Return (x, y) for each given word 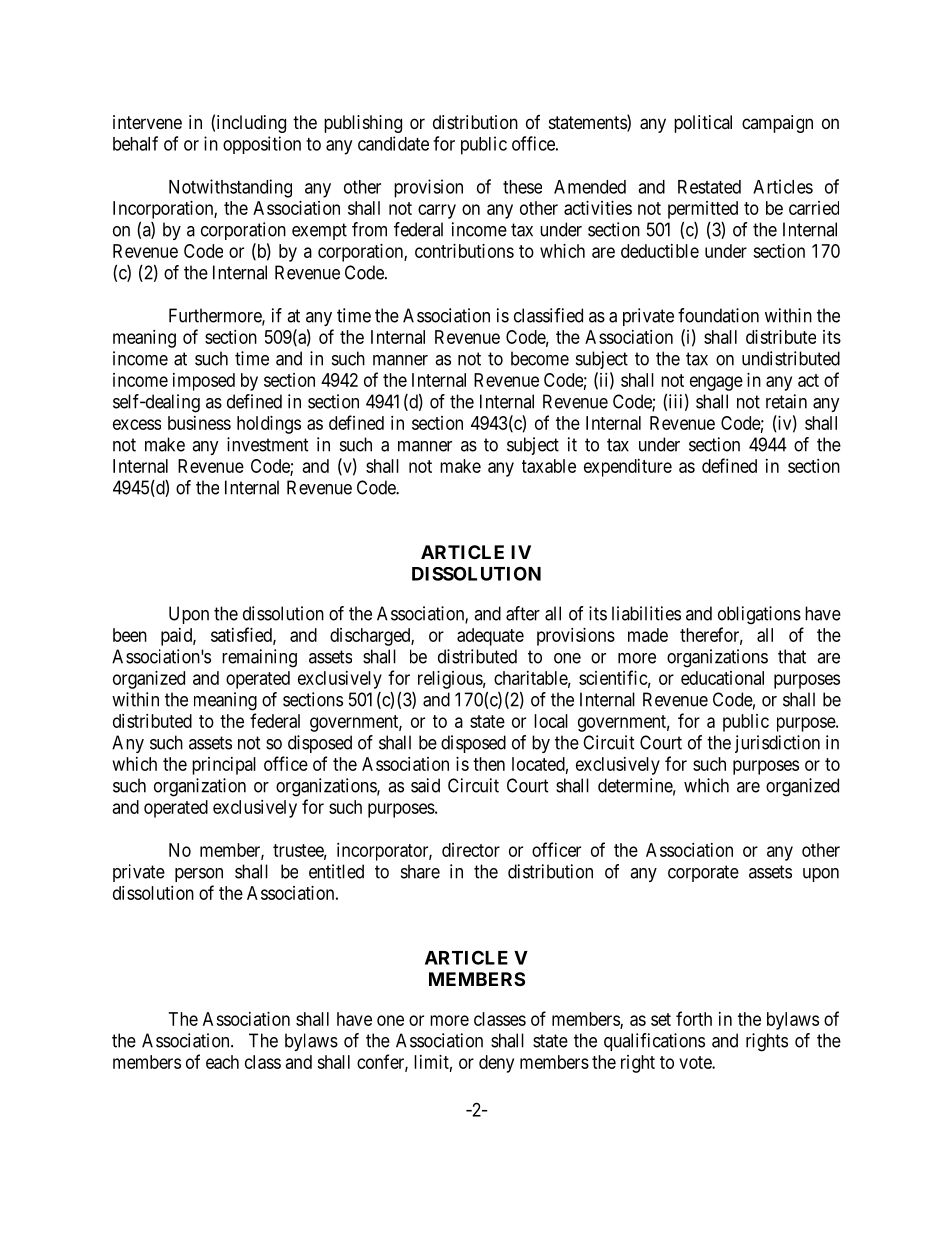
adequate (490, 637)
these (522, 187)
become (540, 358)
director (471, 850)
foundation (718, 315)
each (222, 1062)
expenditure (628, 468)
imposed (204, 382)
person (199, 875)
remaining (259, 658)
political (703, 124)
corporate (703, 873)
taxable (549, 466)
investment (268, 444)
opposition (262, 145)
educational (722, 678)
